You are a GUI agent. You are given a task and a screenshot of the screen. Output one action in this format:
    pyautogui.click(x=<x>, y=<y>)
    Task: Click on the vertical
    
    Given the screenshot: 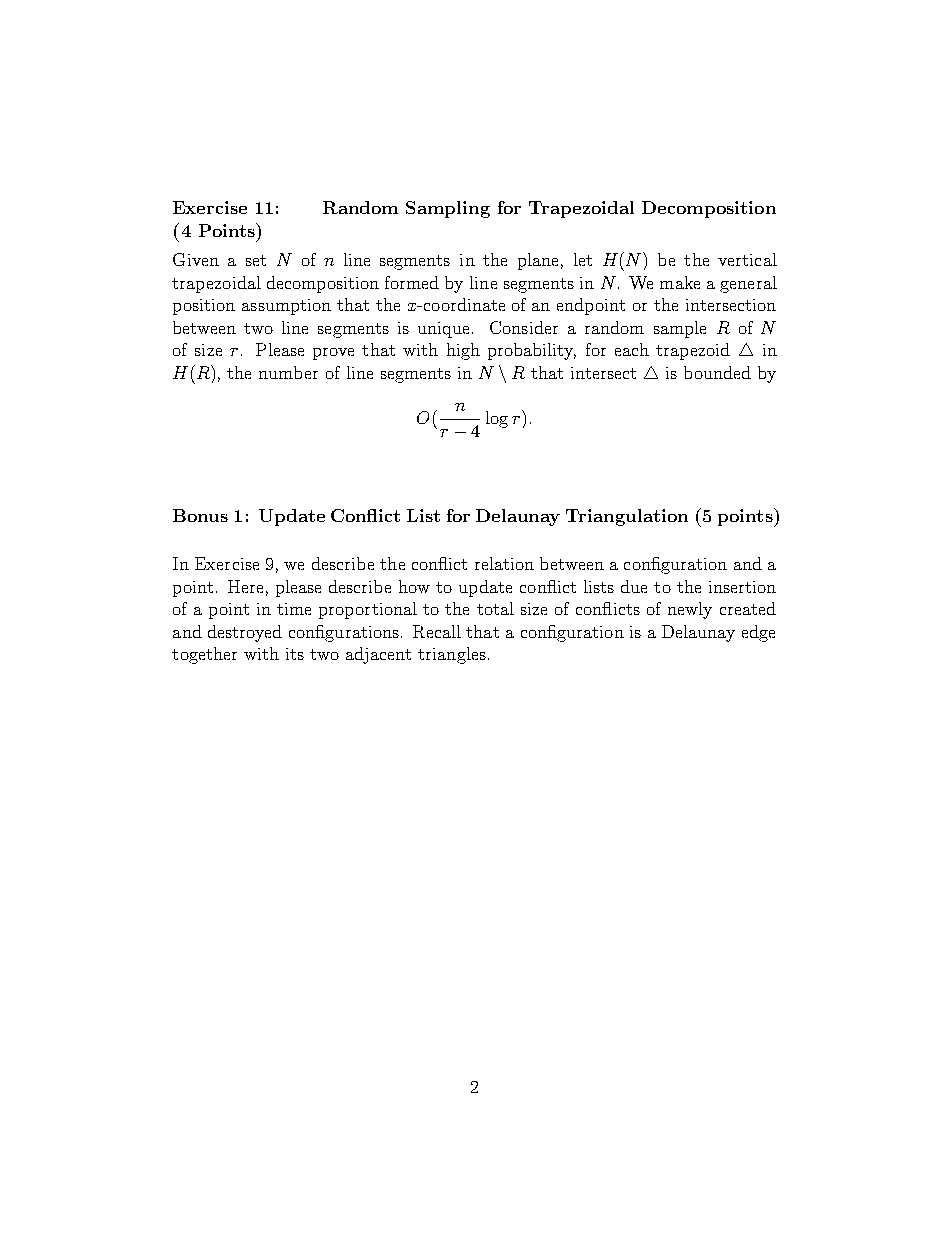 What is the action you would take?
    pyautogui.click(x=747, y=259)
